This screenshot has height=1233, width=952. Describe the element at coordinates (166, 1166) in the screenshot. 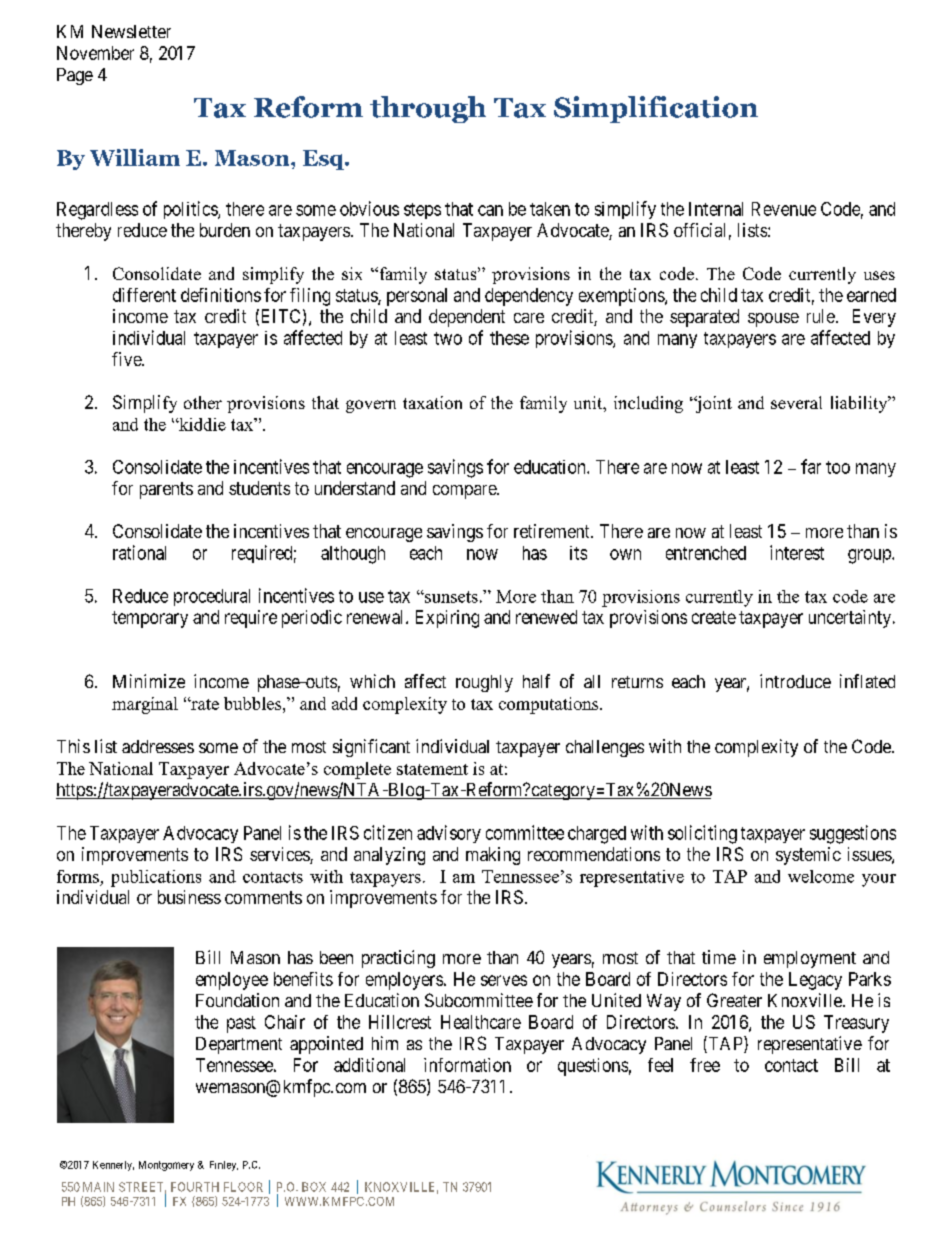

I see `Montgomery` at that location.
